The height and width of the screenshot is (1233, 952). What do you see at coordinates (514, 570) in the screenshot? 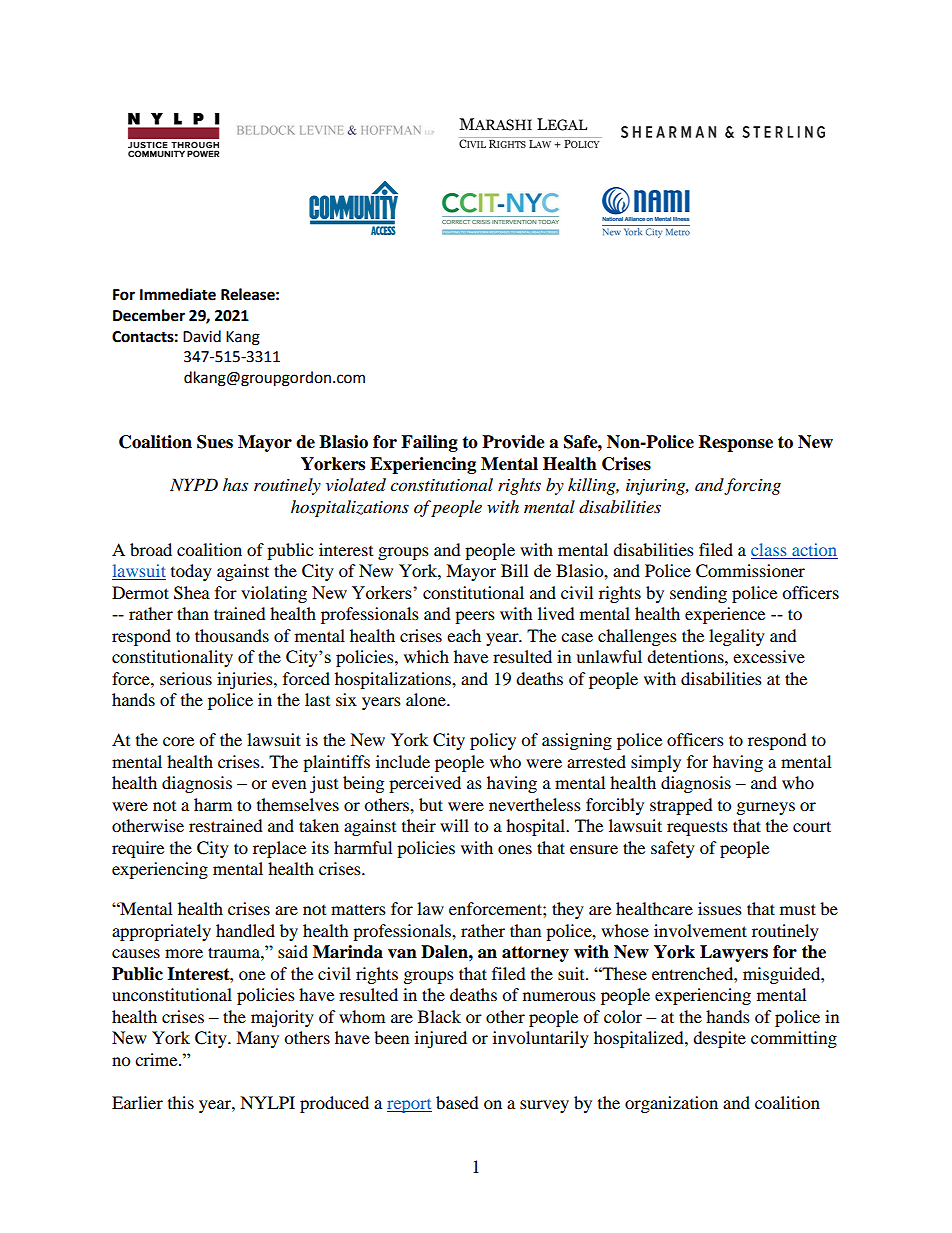
I see `Bill` at bounding box center [514, 570].
